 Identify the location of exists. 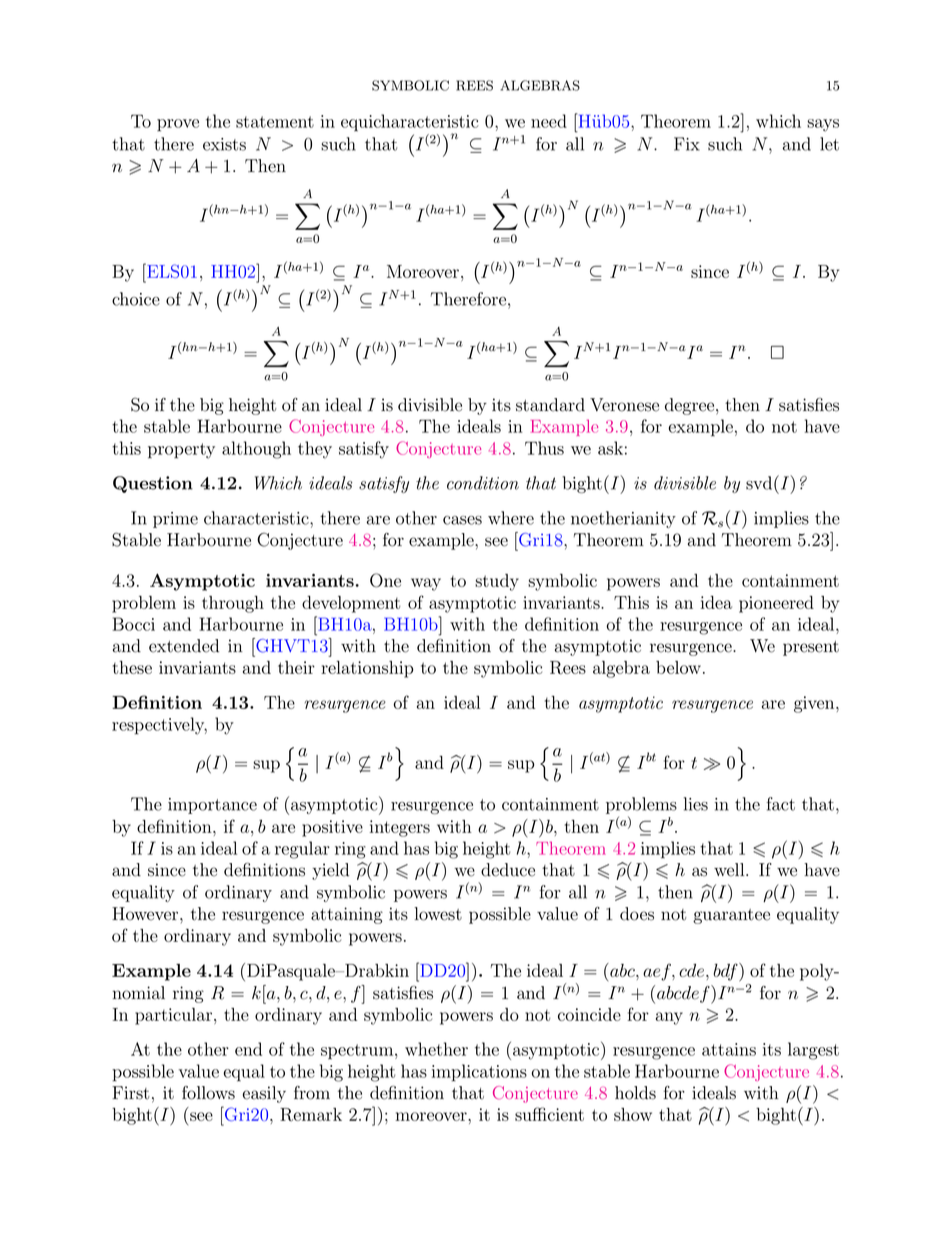
(224, 144).
